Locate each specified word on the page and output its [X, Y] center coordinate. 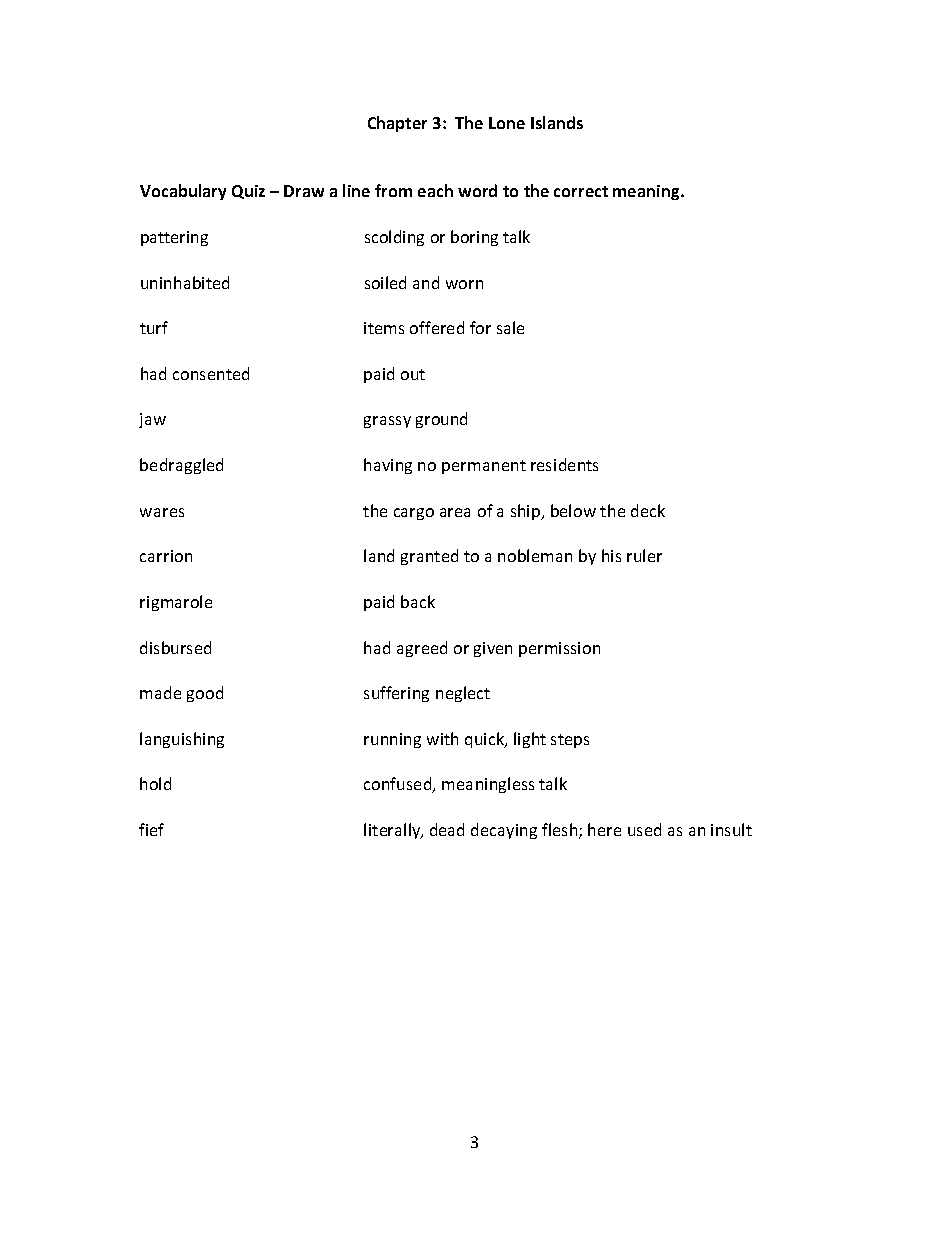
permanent [484, 467]
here [604, 829]
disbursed [175, 647]
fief [151, 829]
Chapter [397, 124]
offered [437, 327]
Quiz [248, 192]
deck [648, 510]
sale [510, 327]
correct [581, 191]
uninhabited [185, 282]
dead [447, 829]
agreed [422, 649]
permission [559, 649]
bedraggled [181, 466]
